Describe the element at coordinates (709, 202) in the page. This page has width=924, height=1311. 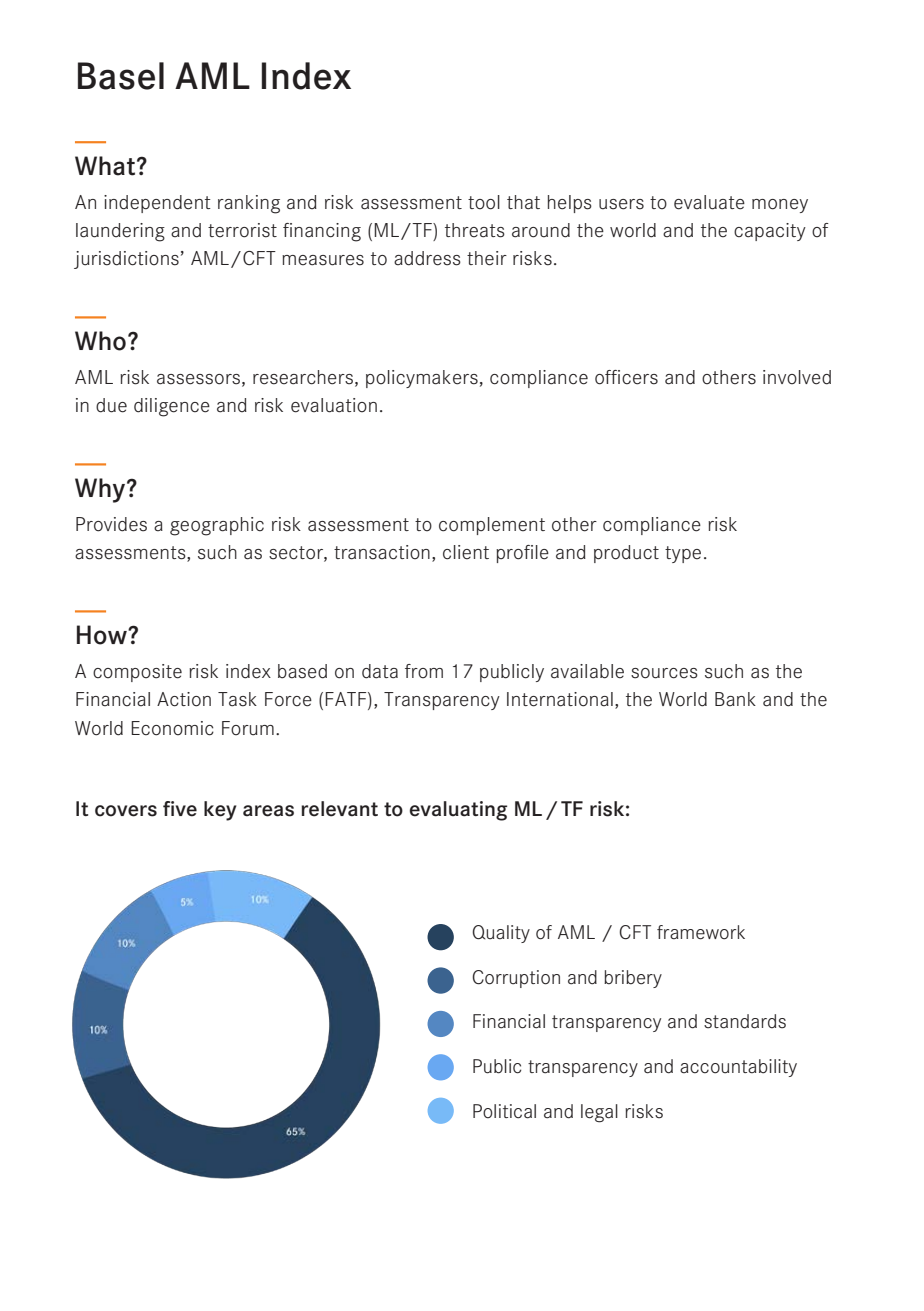
I see `evaluate` at that location.
